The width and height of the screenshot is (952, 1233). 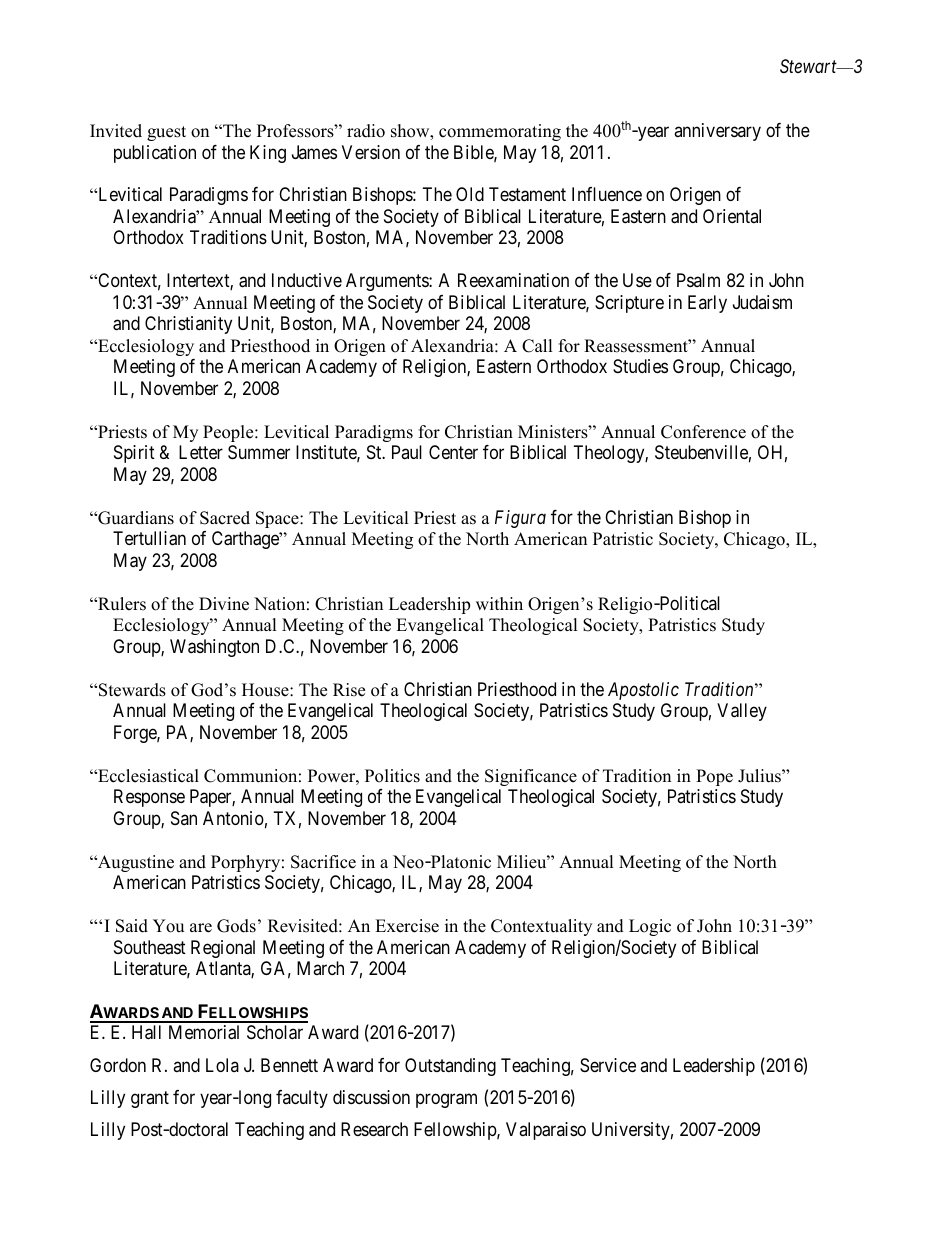 I want to click on grant, so click(x=150, y=1099).
